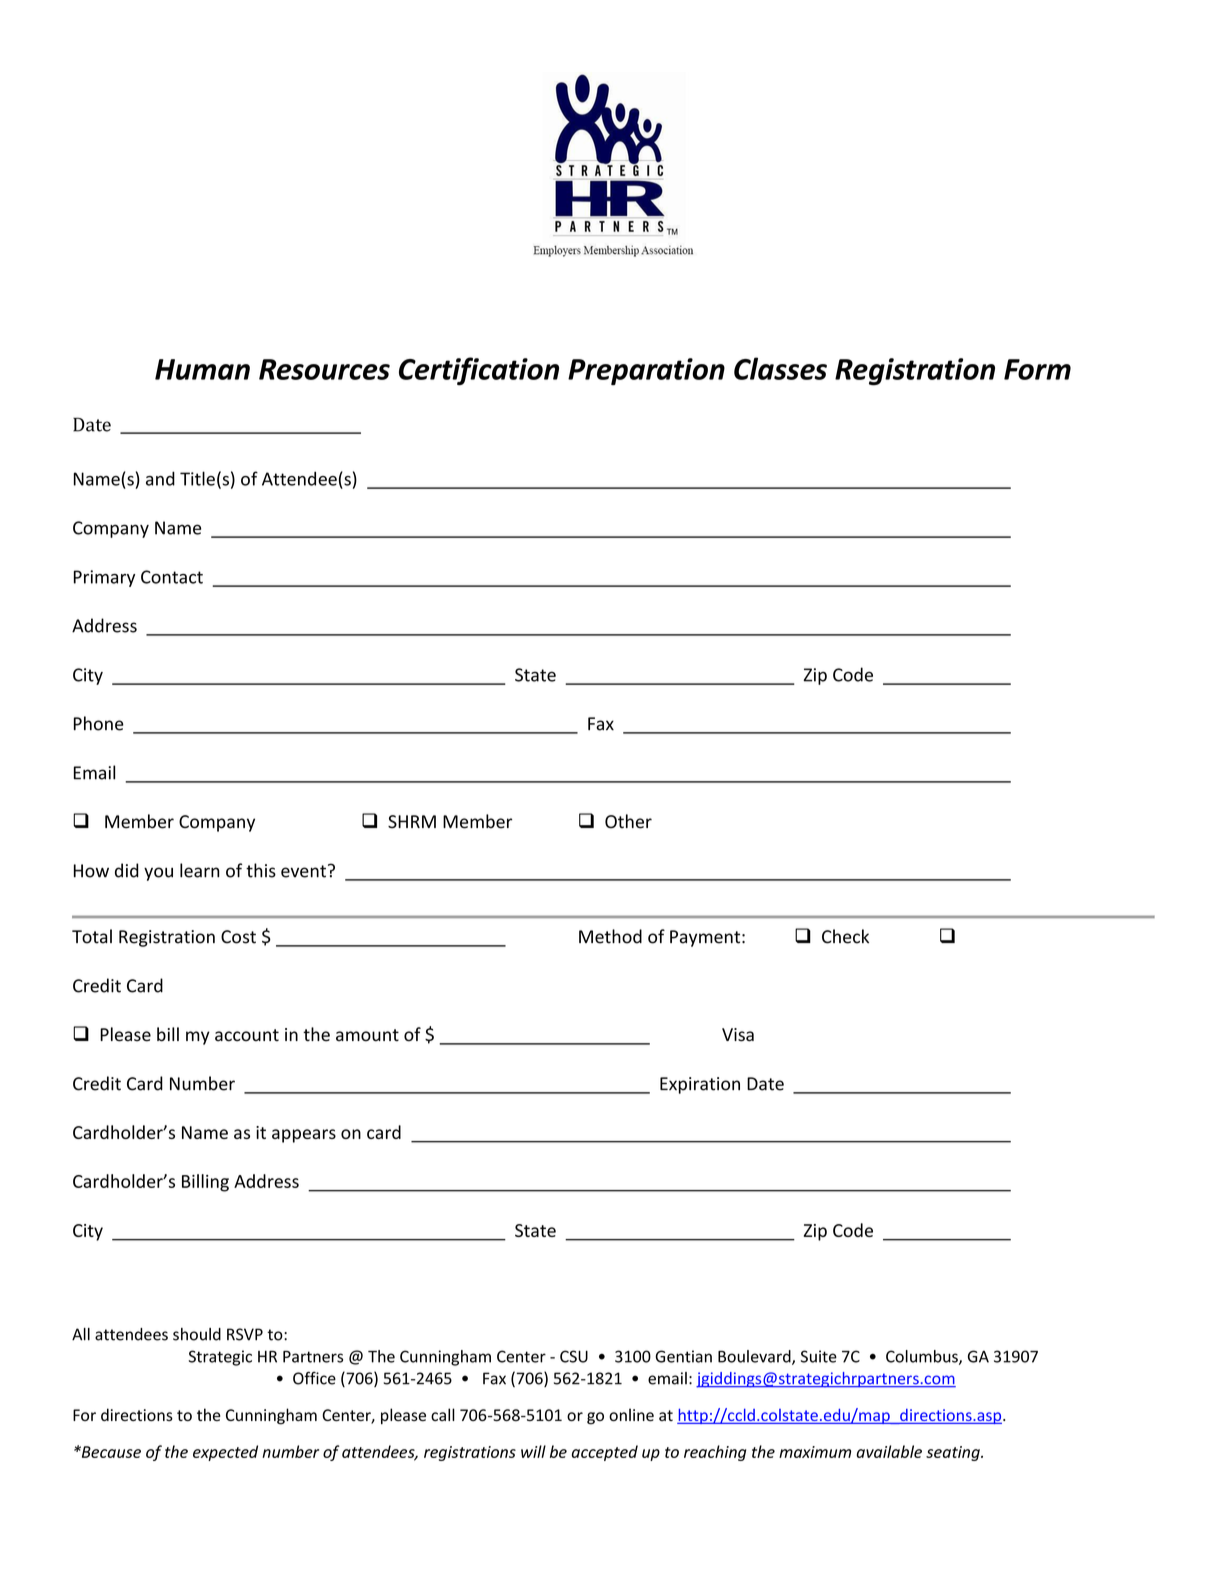 This screenshot has width=1227, height=1588. I want to click on Method, so click(610, 936).
